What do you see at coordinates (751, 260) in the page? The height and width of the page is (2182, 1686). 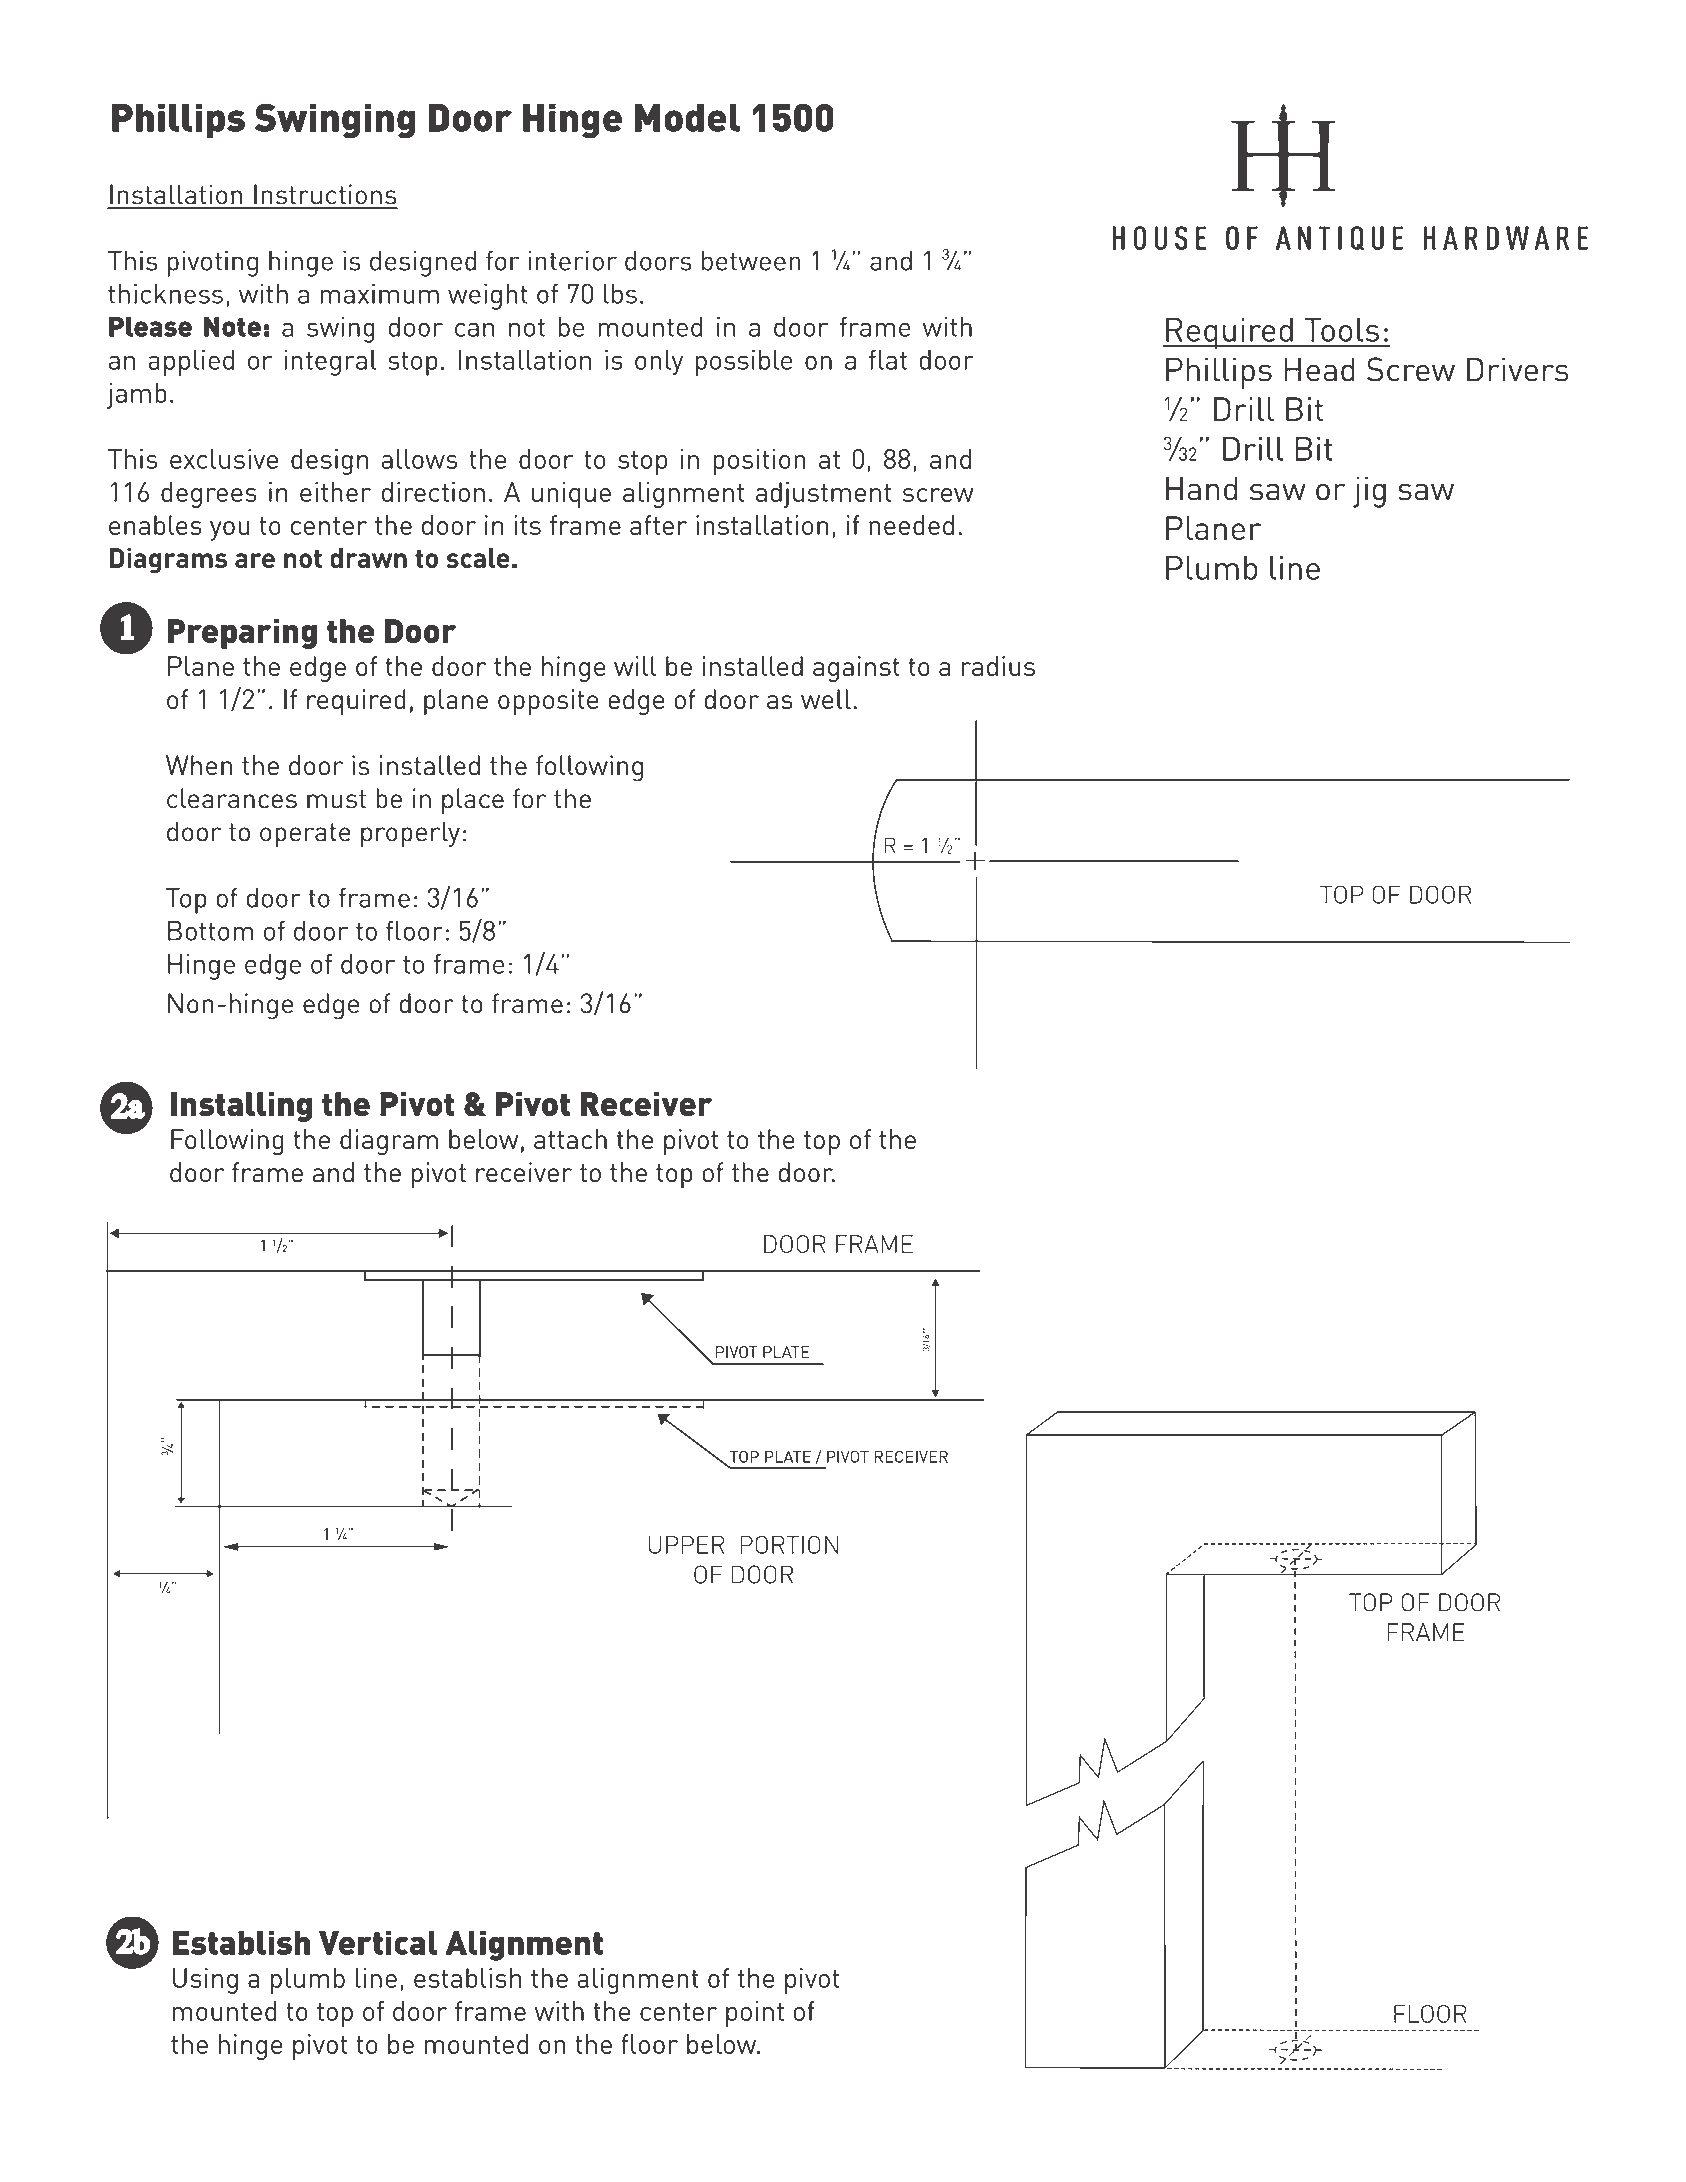 I see `between` at bounding box center [751, 260].
